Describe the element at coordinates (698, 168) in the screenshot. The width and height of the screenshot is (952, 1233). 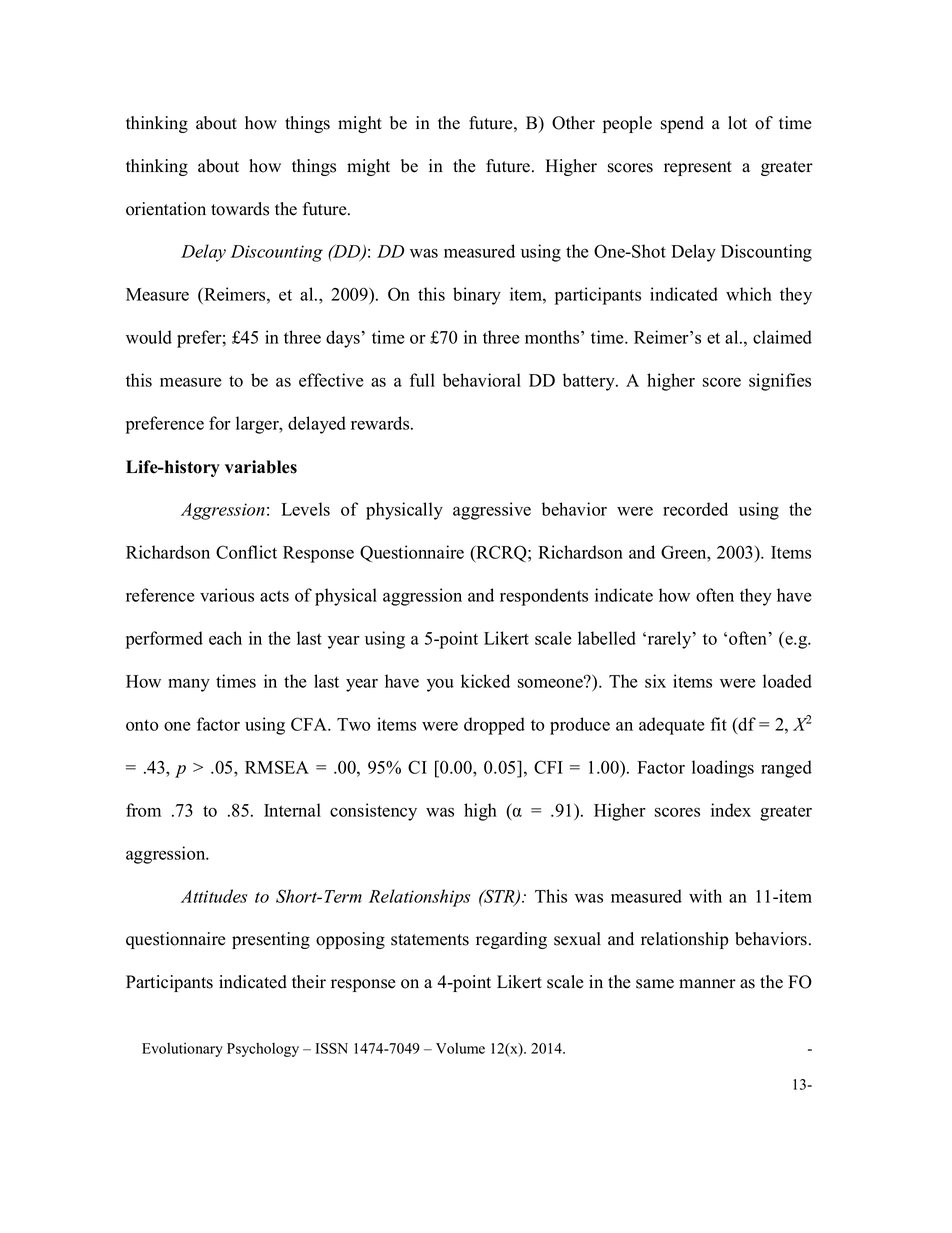
I see `represent` at that location.
